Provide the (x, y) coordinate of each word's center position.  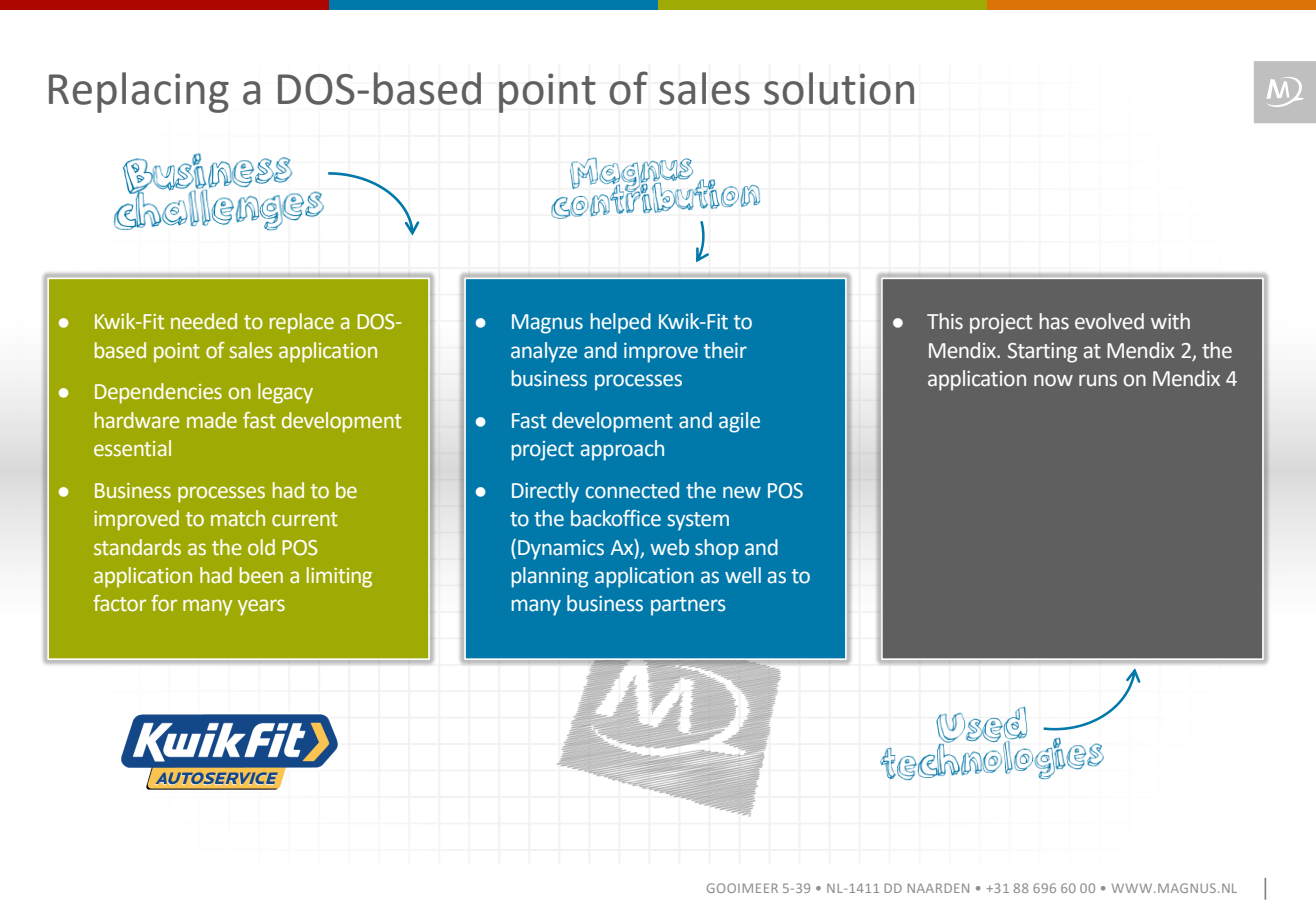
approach (622, 450)
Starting (1042, 353)
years (261, 607)
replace (302, 323)
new (742, 492)
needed (204, 321)
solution (839, 88)
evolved (1109, 321)
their (725, 350)
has (1054, 321)
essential (132, 448)
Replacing (139, 92)
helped (620, 323)
